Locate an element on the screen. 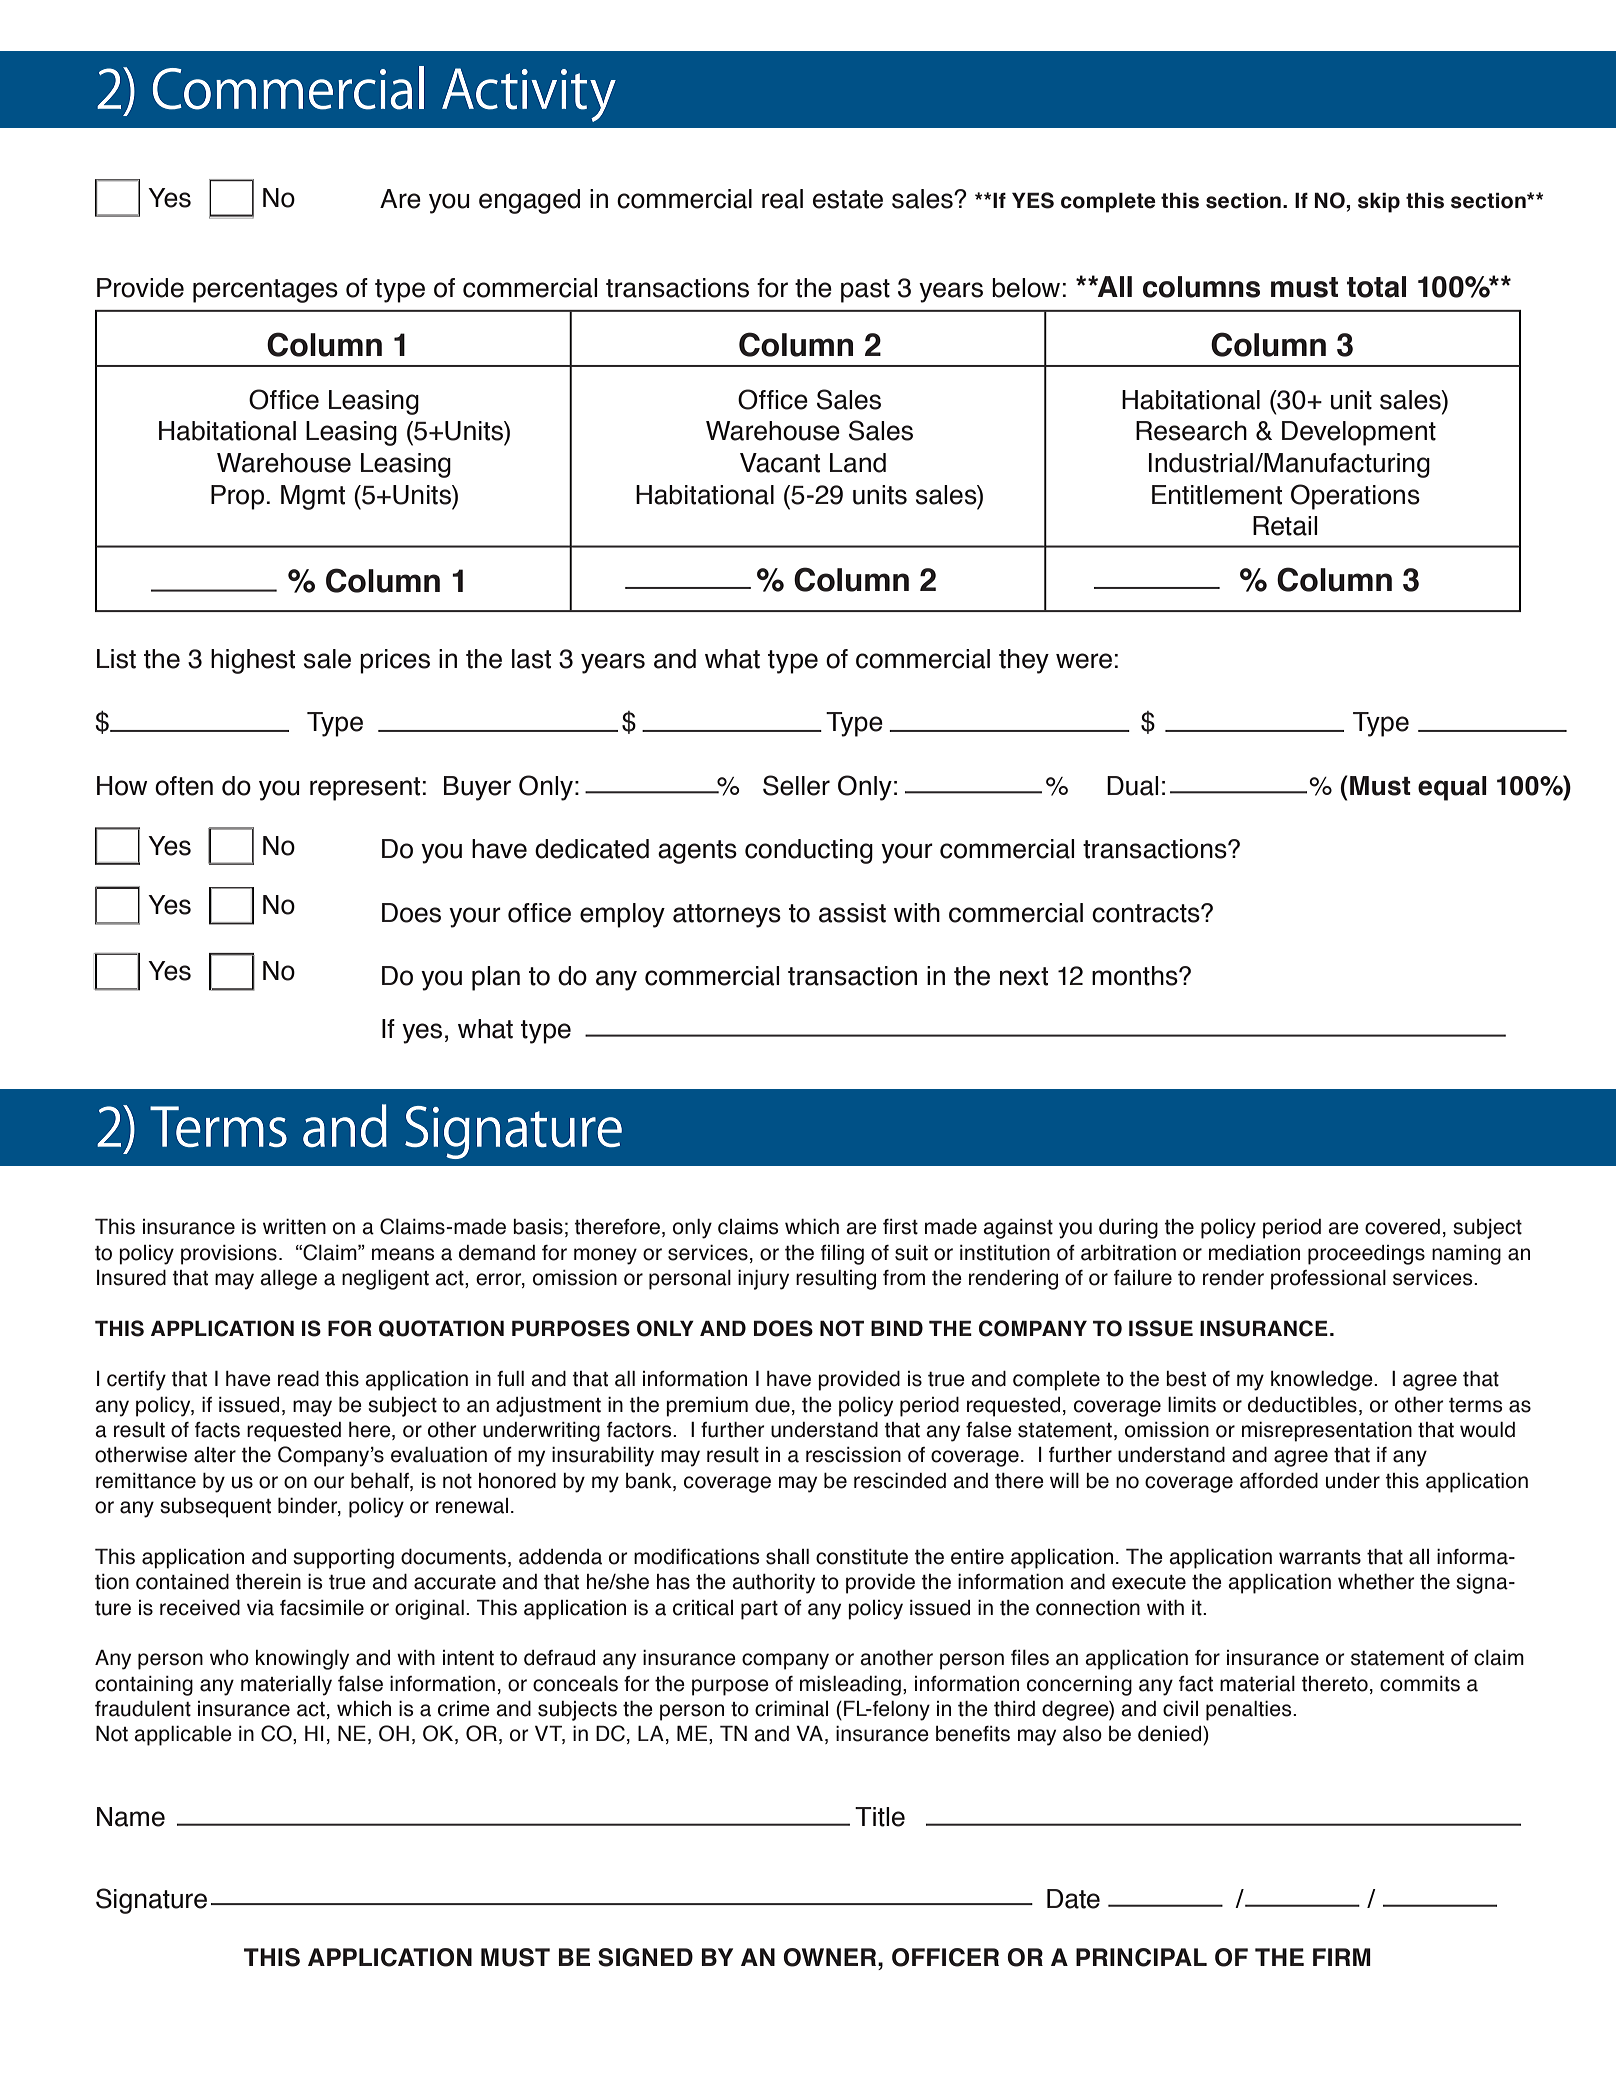 This screenshot has width=1616, height=2091. skip is located at coordinates (1379, 202).
